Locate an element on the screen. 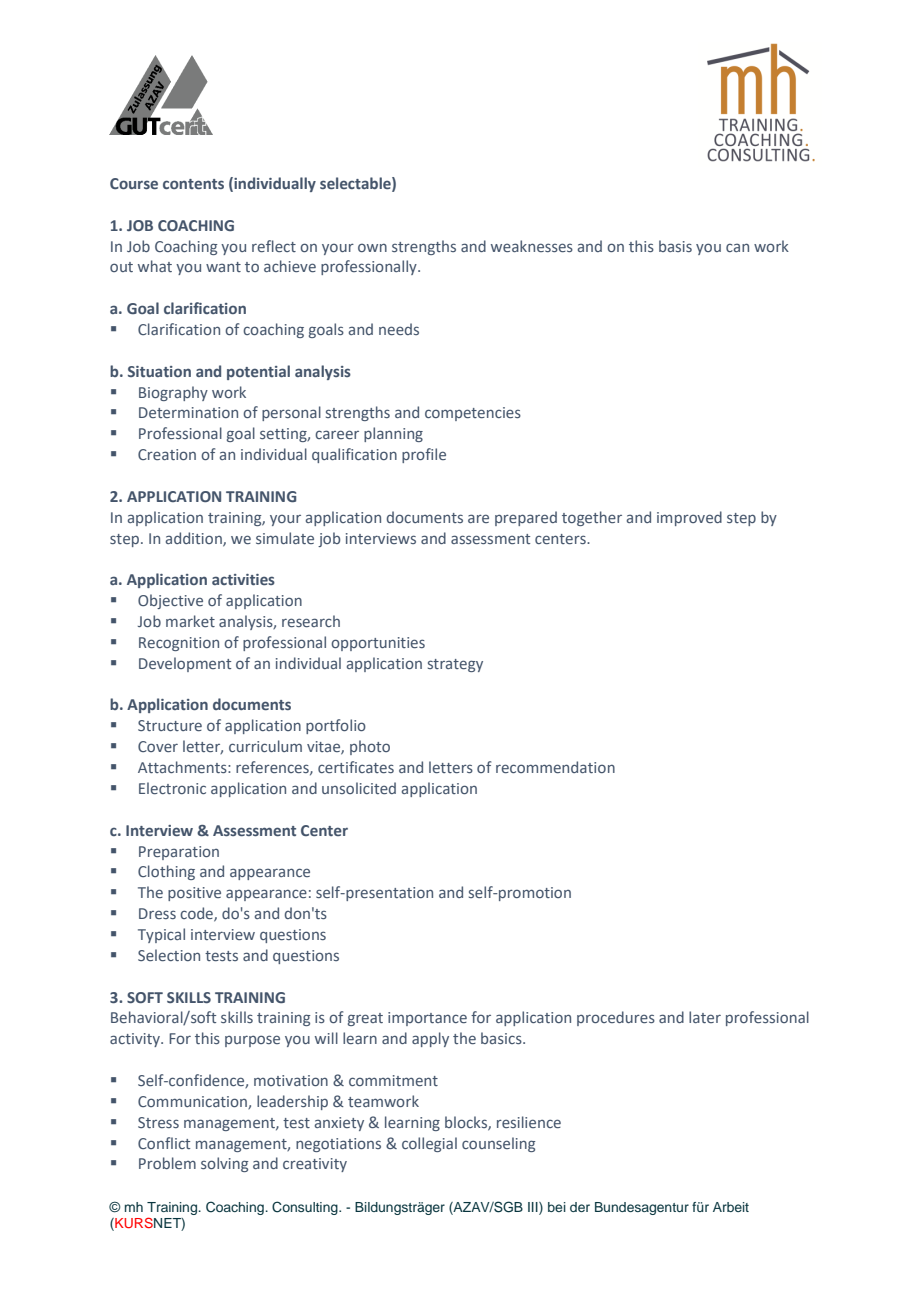  Problem is located at coordinates (167, 1163).
